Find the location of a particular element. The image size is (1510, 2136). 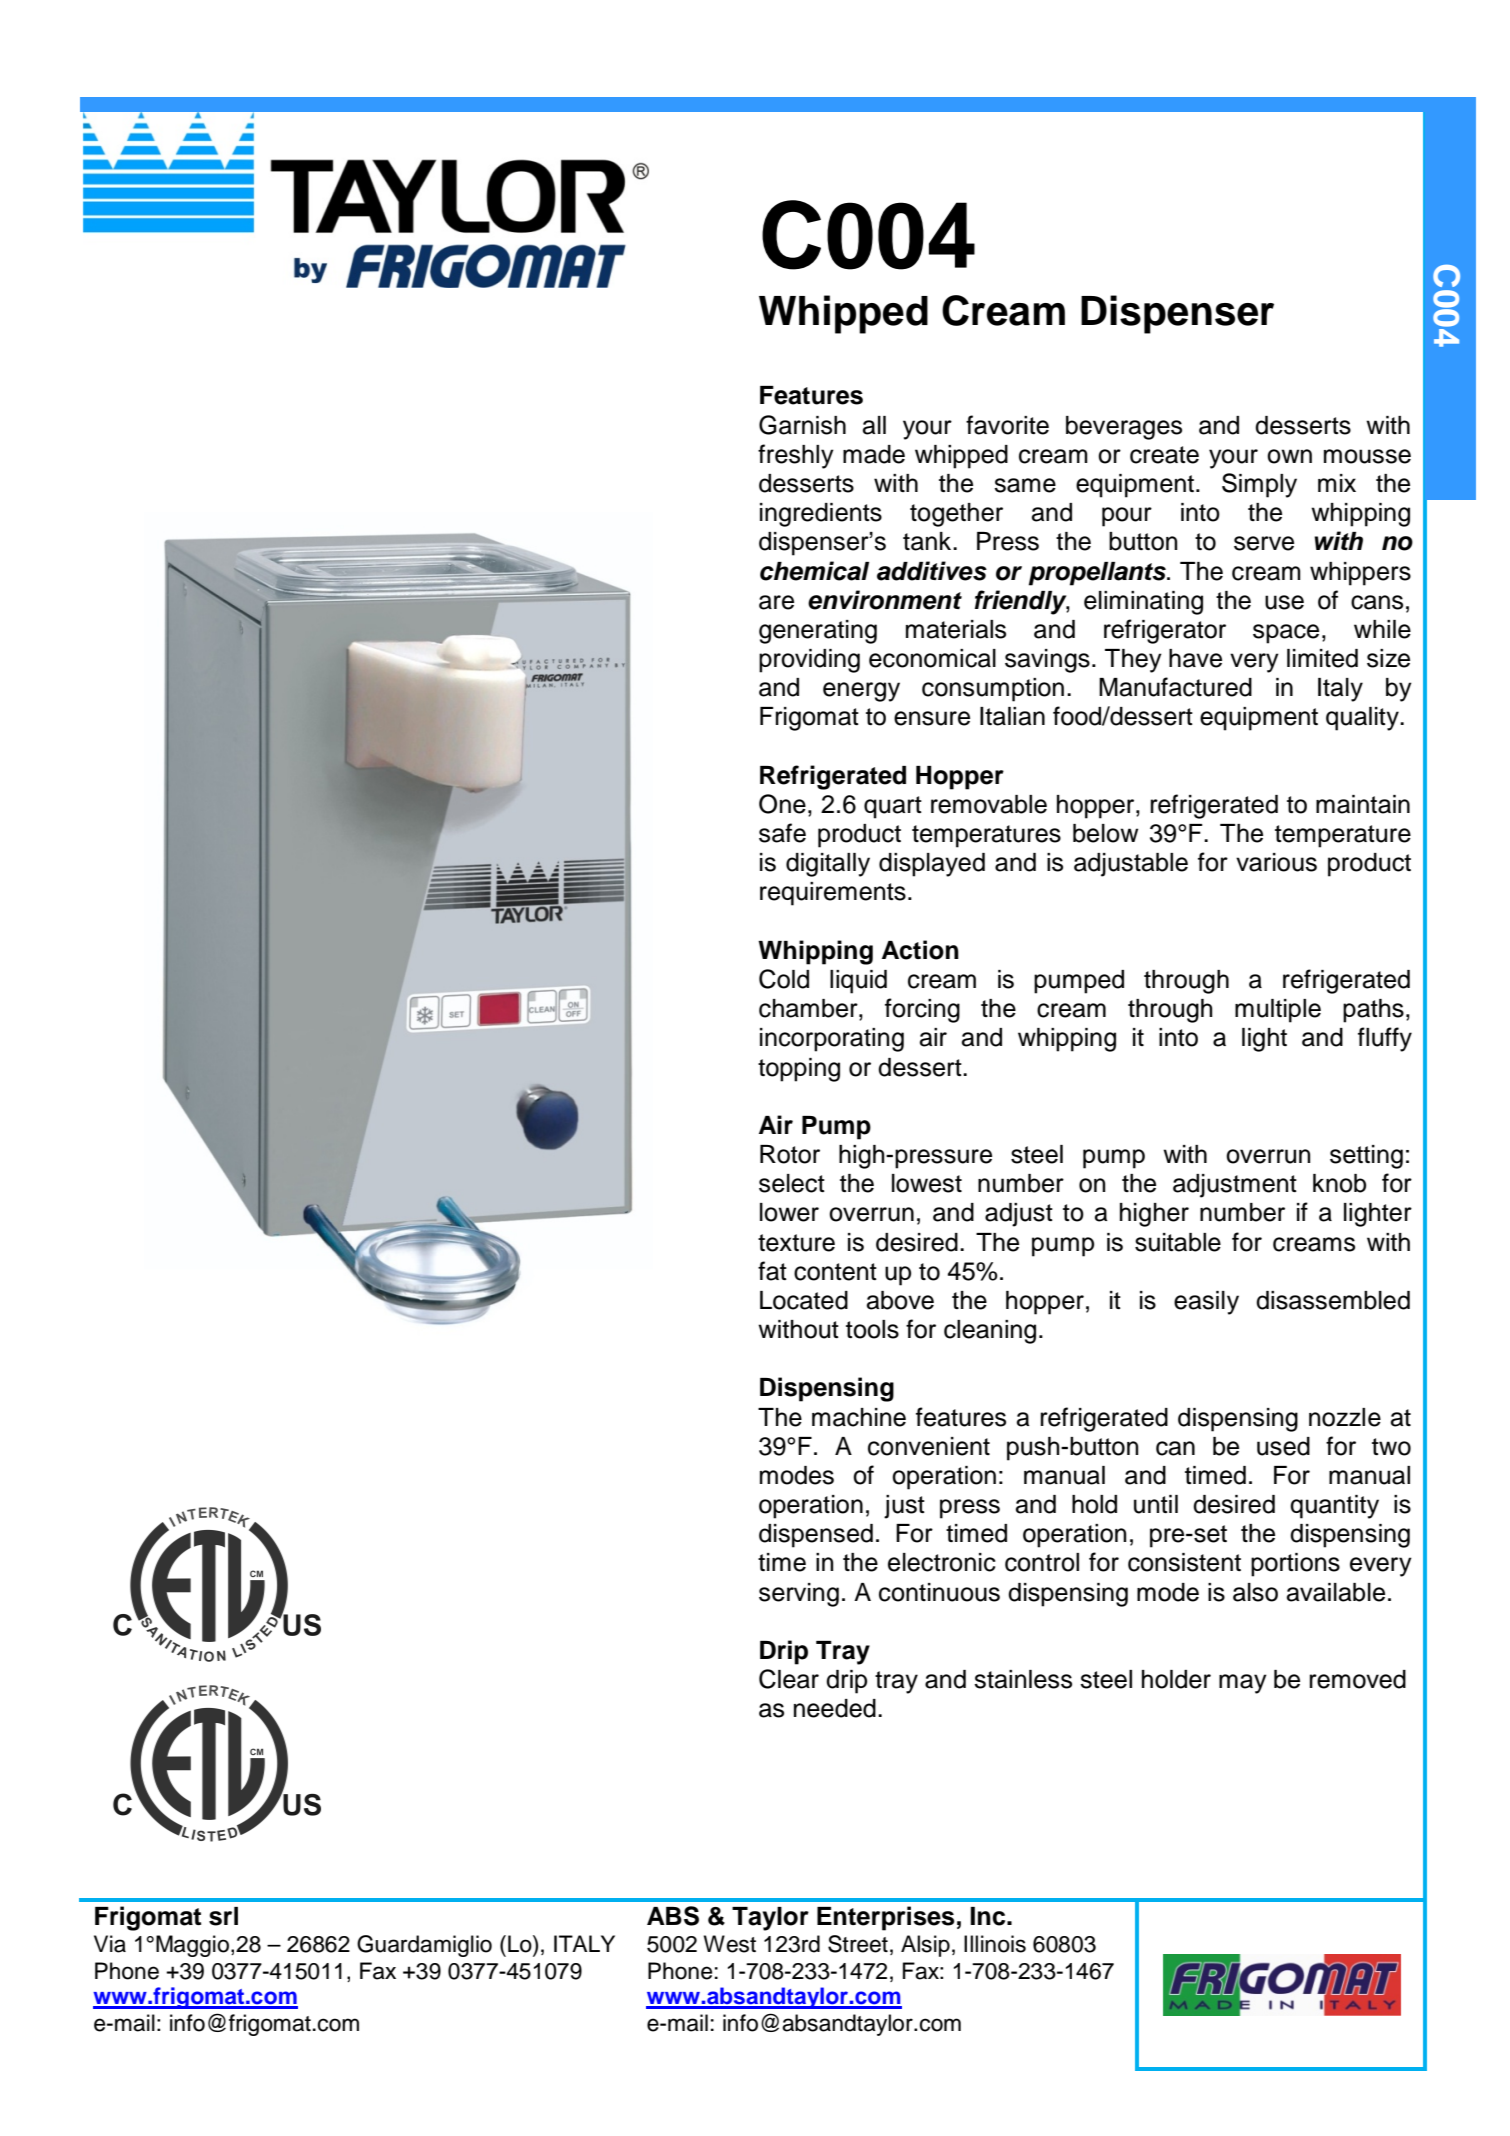

Located is located at coordinates (804, 1300).
